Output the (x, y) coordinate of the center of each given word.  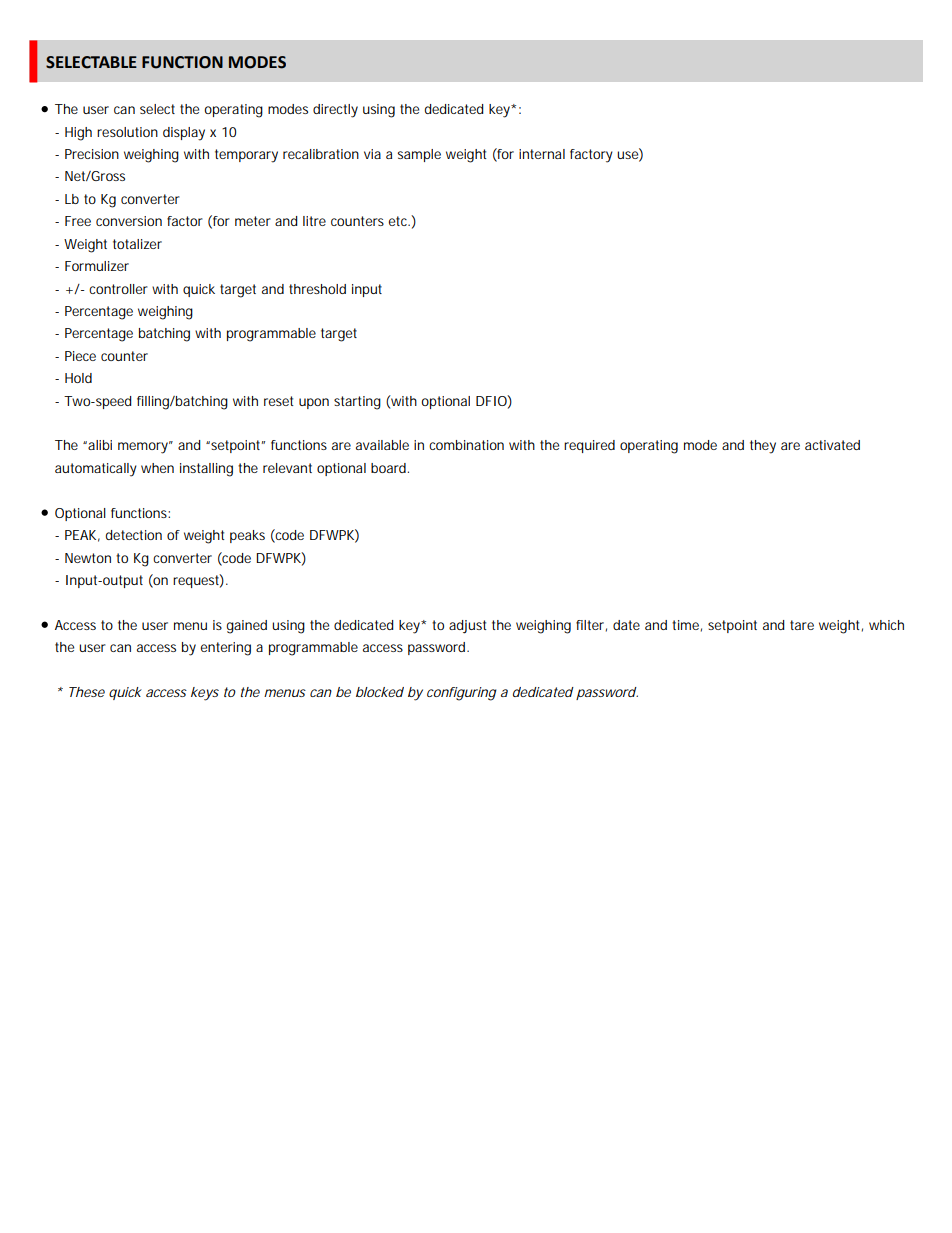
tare (802, 625)
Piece (80, 356)
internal (542, 154)
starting (357, 403)
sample (419, 155)
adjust (467, 627)
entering (226, 649)
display (184, 134)
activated (832, 445)
